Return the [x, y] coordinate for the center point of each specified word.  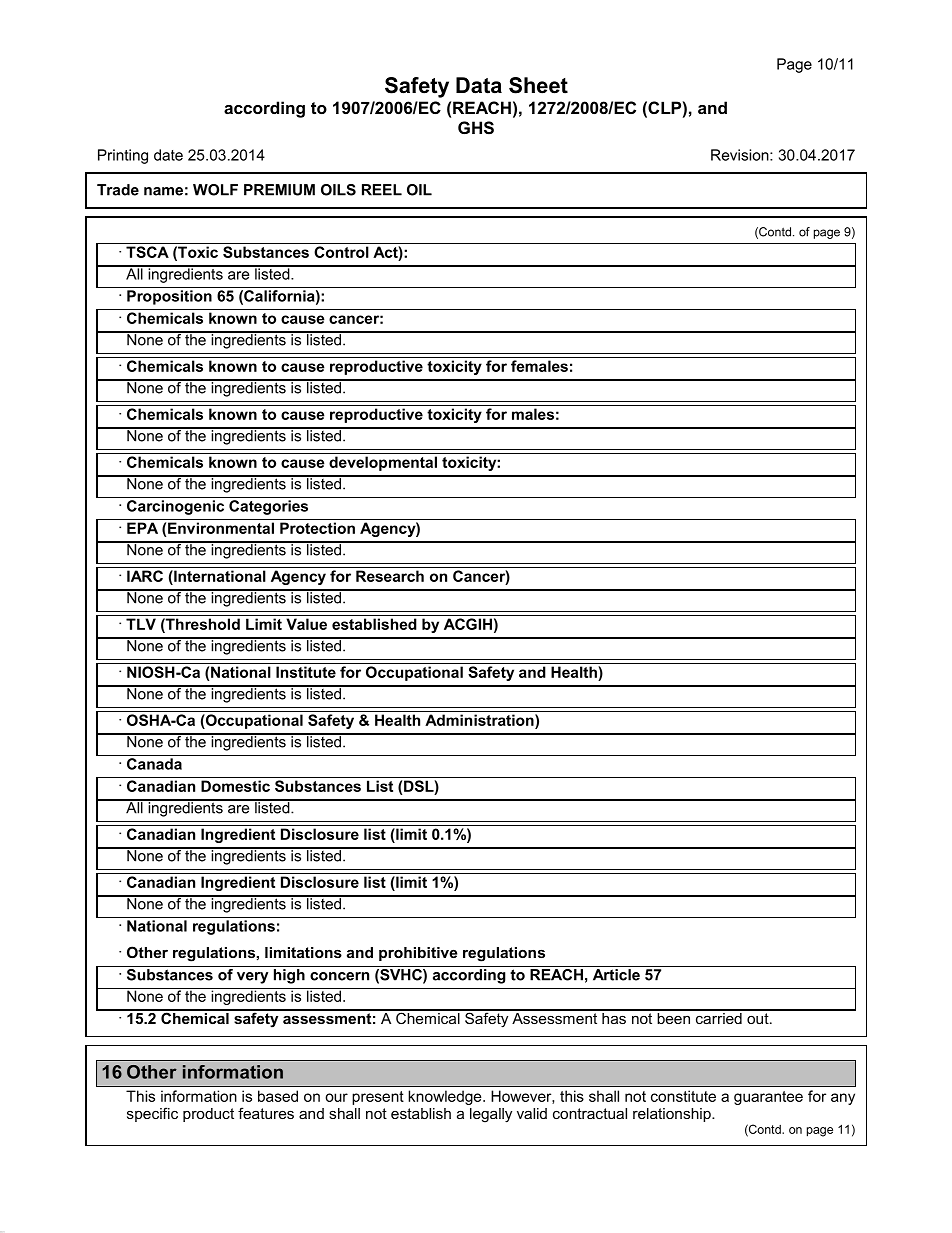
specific [152, 1114]
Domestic [235, 786]
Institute [306, 672]
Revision [741, 155]
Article [616, 973]
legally [491, 1115]
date [168, 155]
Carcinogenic [175, 507]
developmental [383, 463]
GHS [476, 128]
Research [390, 576]
